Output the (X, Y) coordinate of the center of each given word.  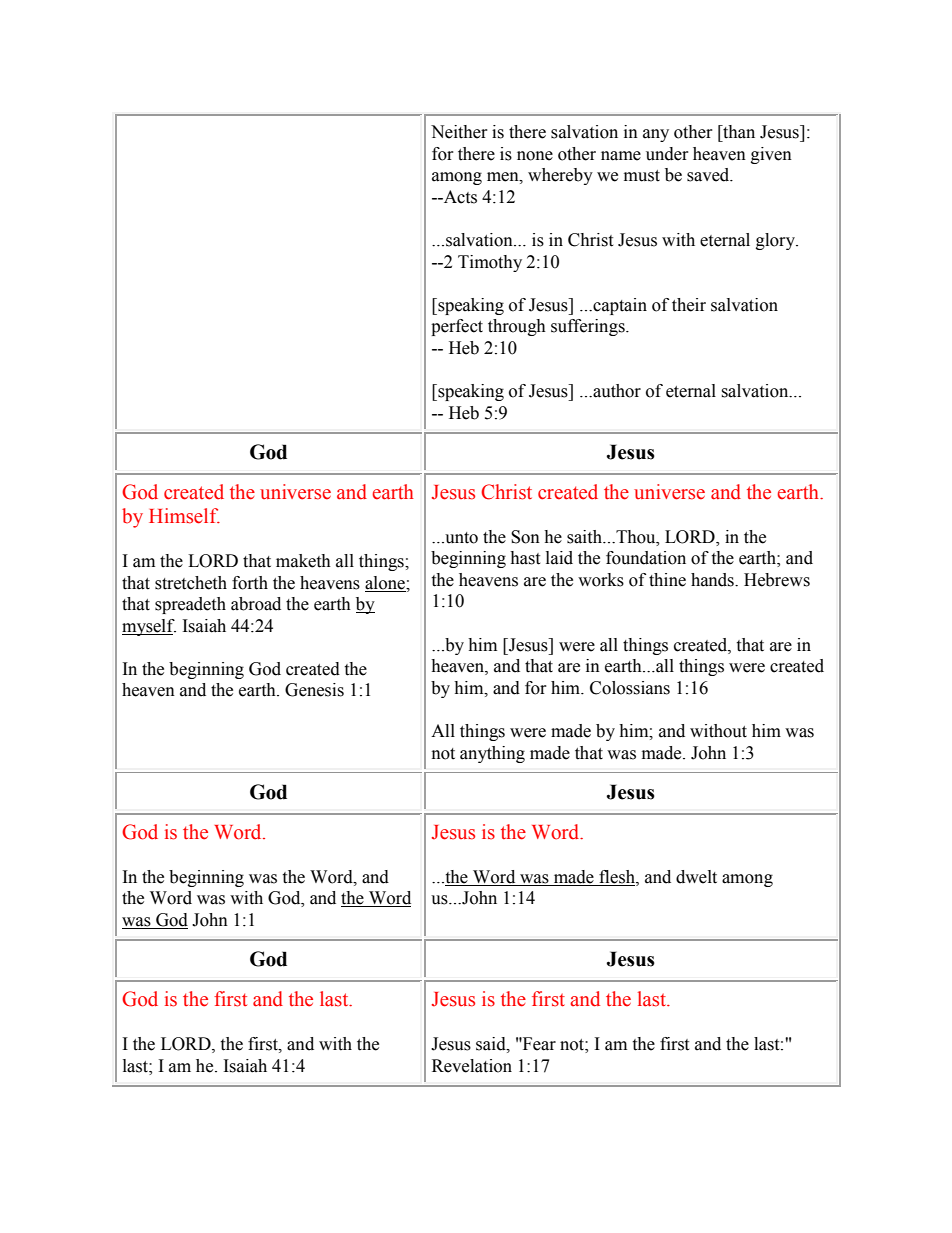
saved (709, 175)
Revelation (472, 1066)
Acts (459, 197)
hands (713, 580)
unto (460, 538)
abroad (256, 604)
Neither (459, 132)
